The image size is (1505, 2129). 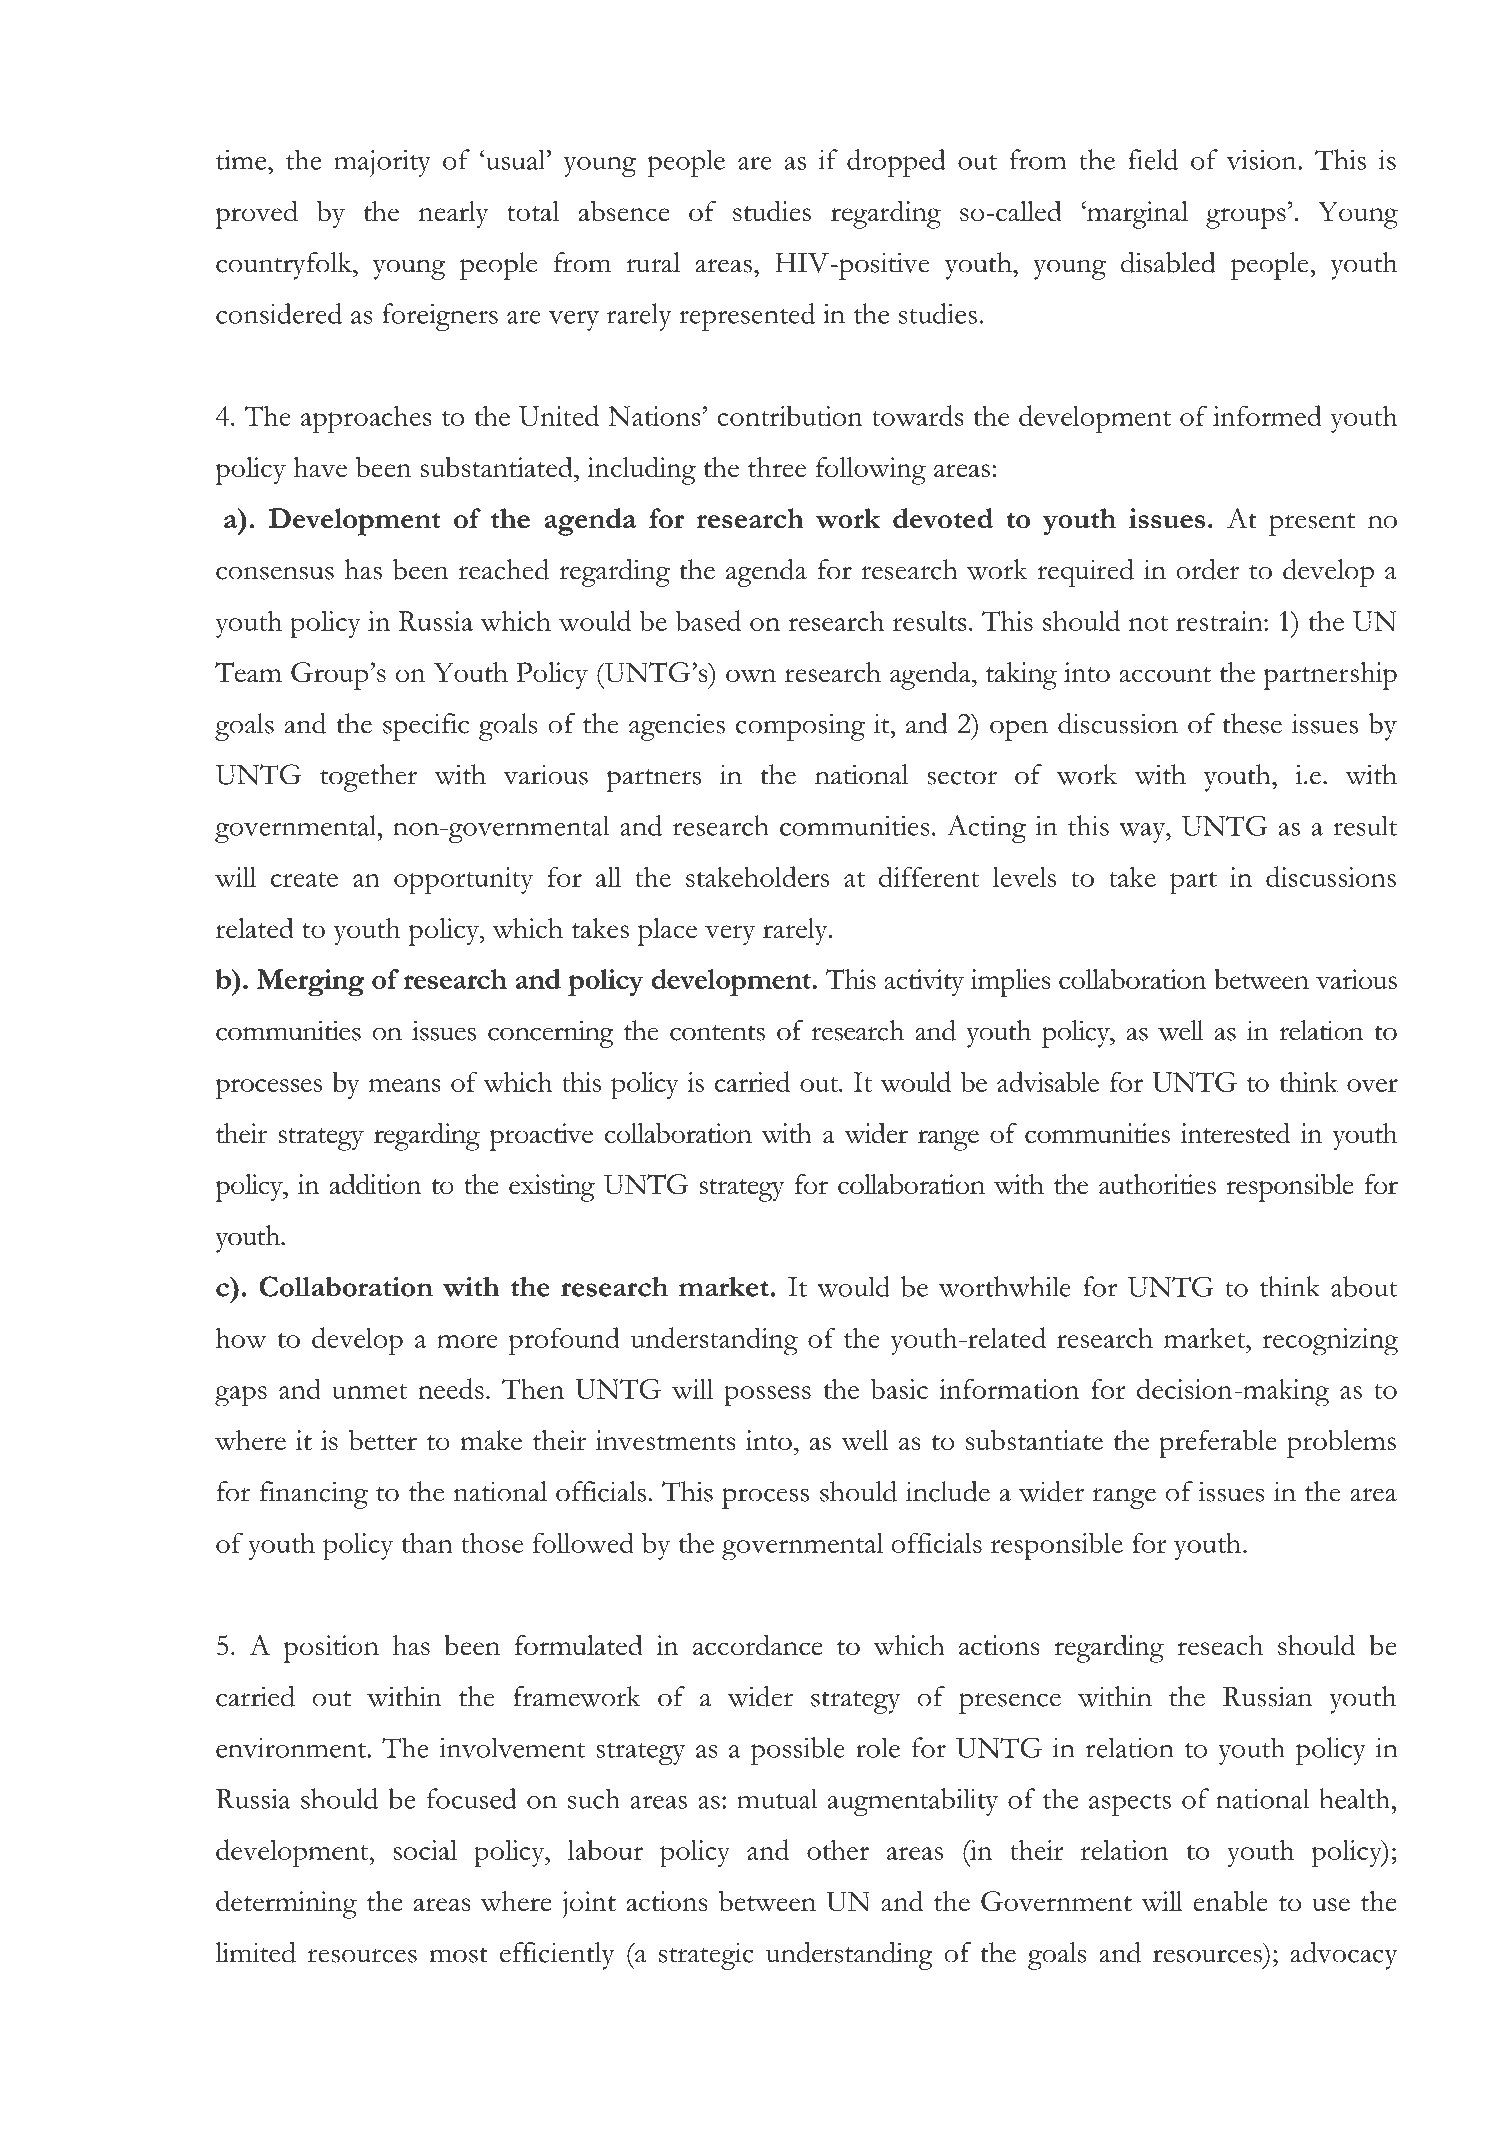 What do you see at coordinates (382, 163) in the page?
I see `majority` at bounding box center [382, 163].
